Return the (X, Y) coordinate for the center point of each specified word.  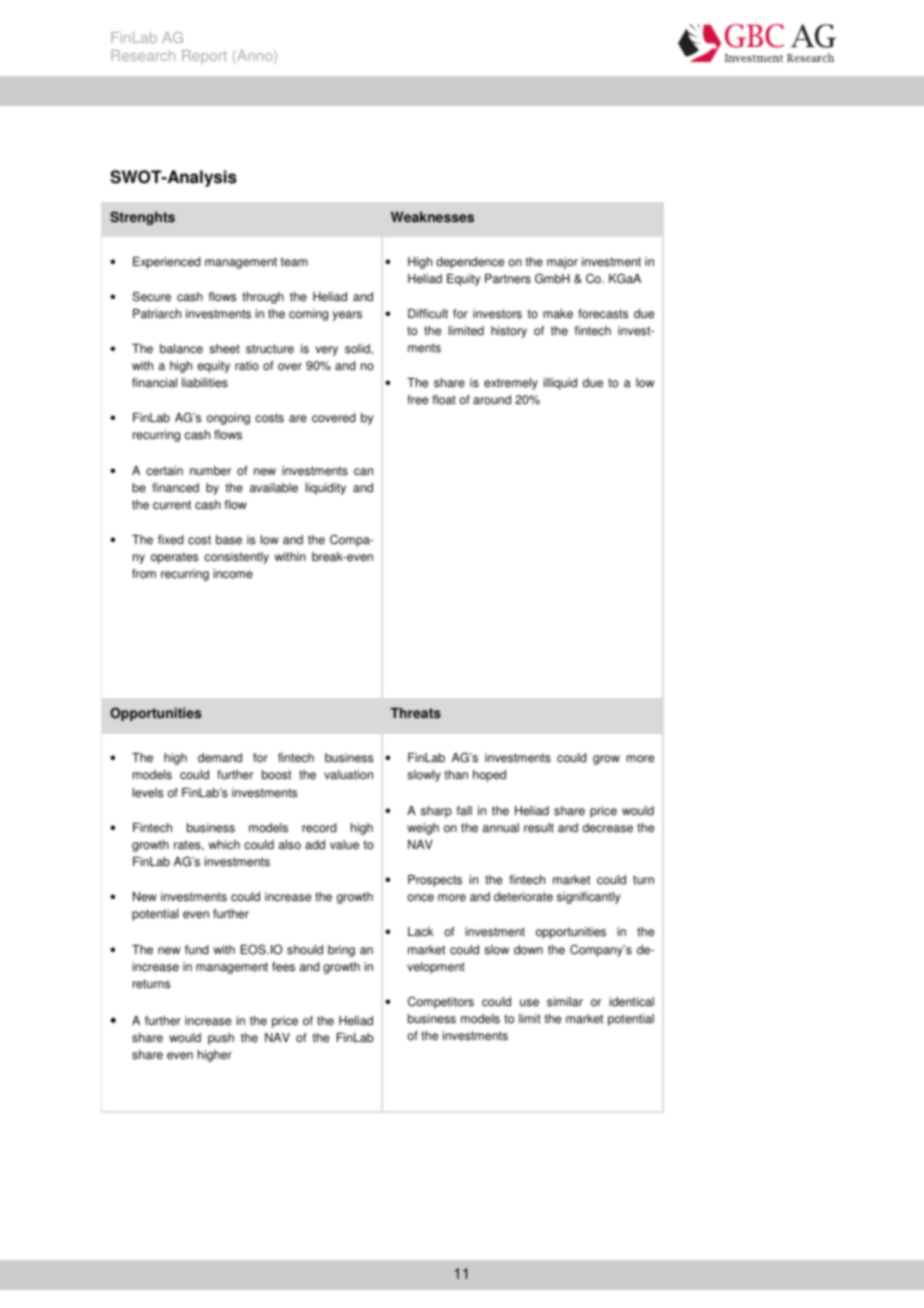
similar (565, 1002)
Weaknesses (432, 217)
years (347, 316)
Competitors (441, 1003)
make (558, 314)
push (221, 1039)
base (229, 540)
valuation (348, 775)
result (539, 828)
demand (220, 758)
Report (204, 57)
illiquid (560, 384)
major (562, 263)
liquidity (326, 489)
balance (181, 349)
